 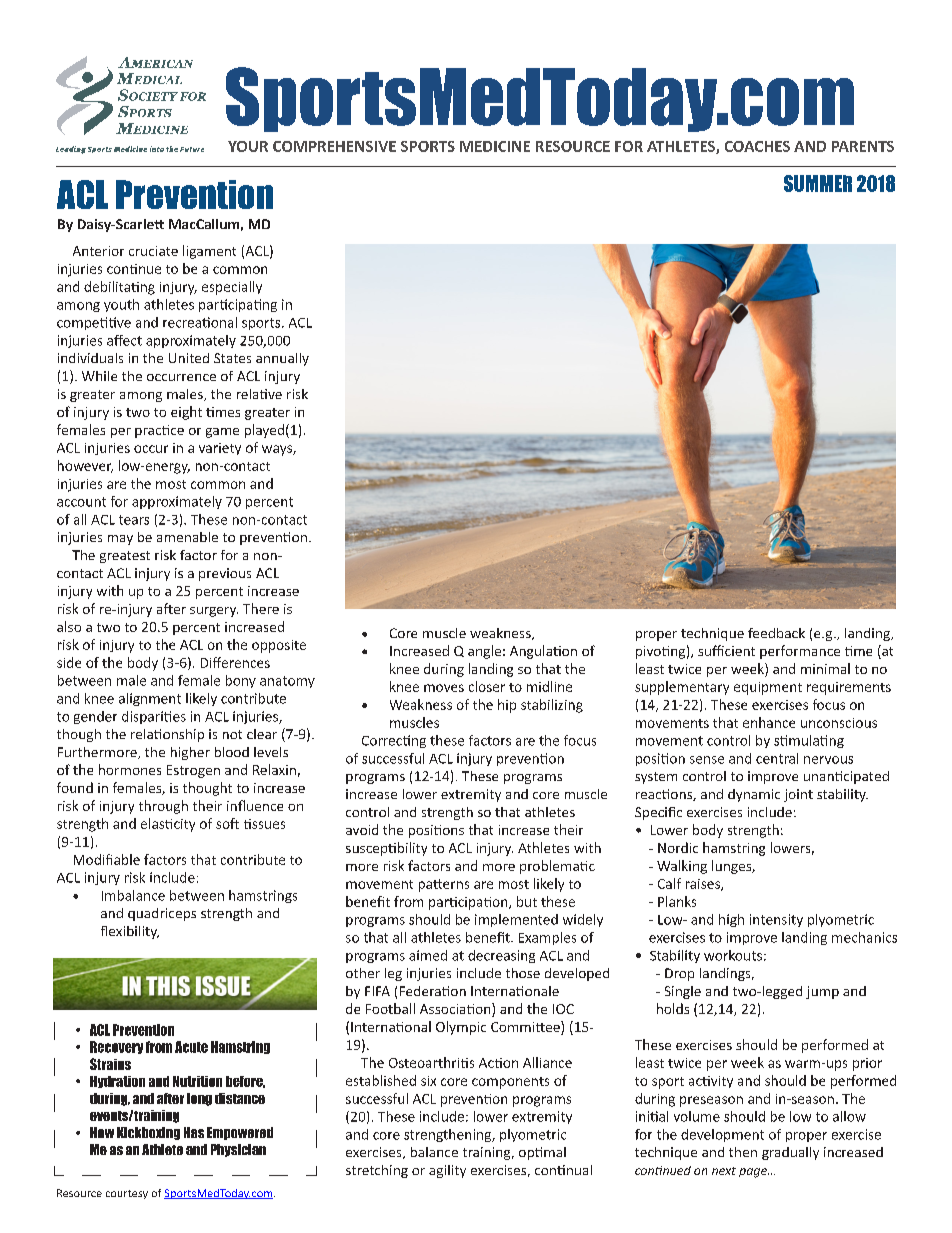 What do you see at coordinates (148, 1133) in the image?
I see `Kickboxing` at bounding box center [148, 1133].
